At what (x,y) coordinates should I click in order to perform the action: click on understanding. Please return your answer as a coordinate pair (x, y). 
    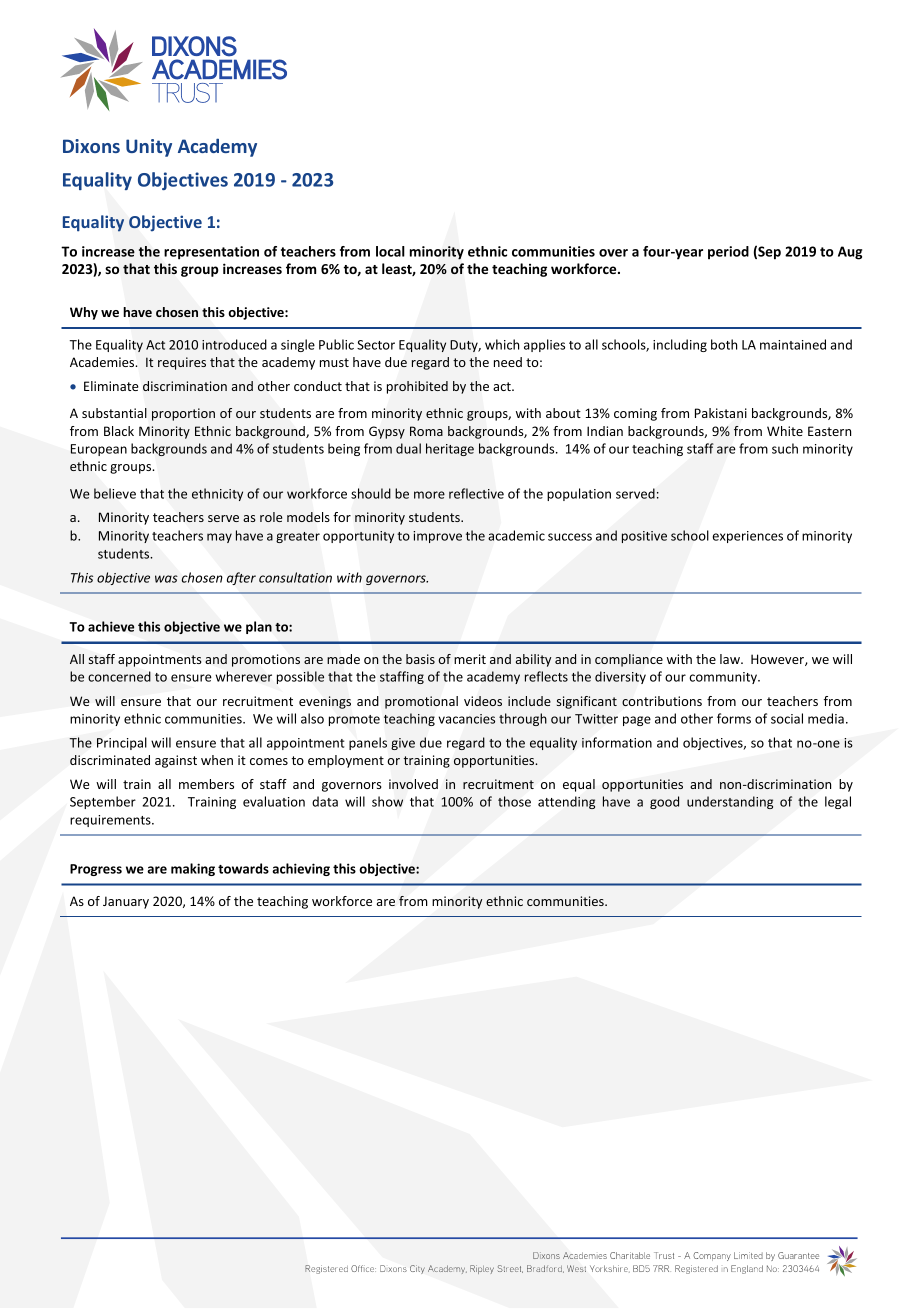
    Looking at the image, I should click on (730, 802).
